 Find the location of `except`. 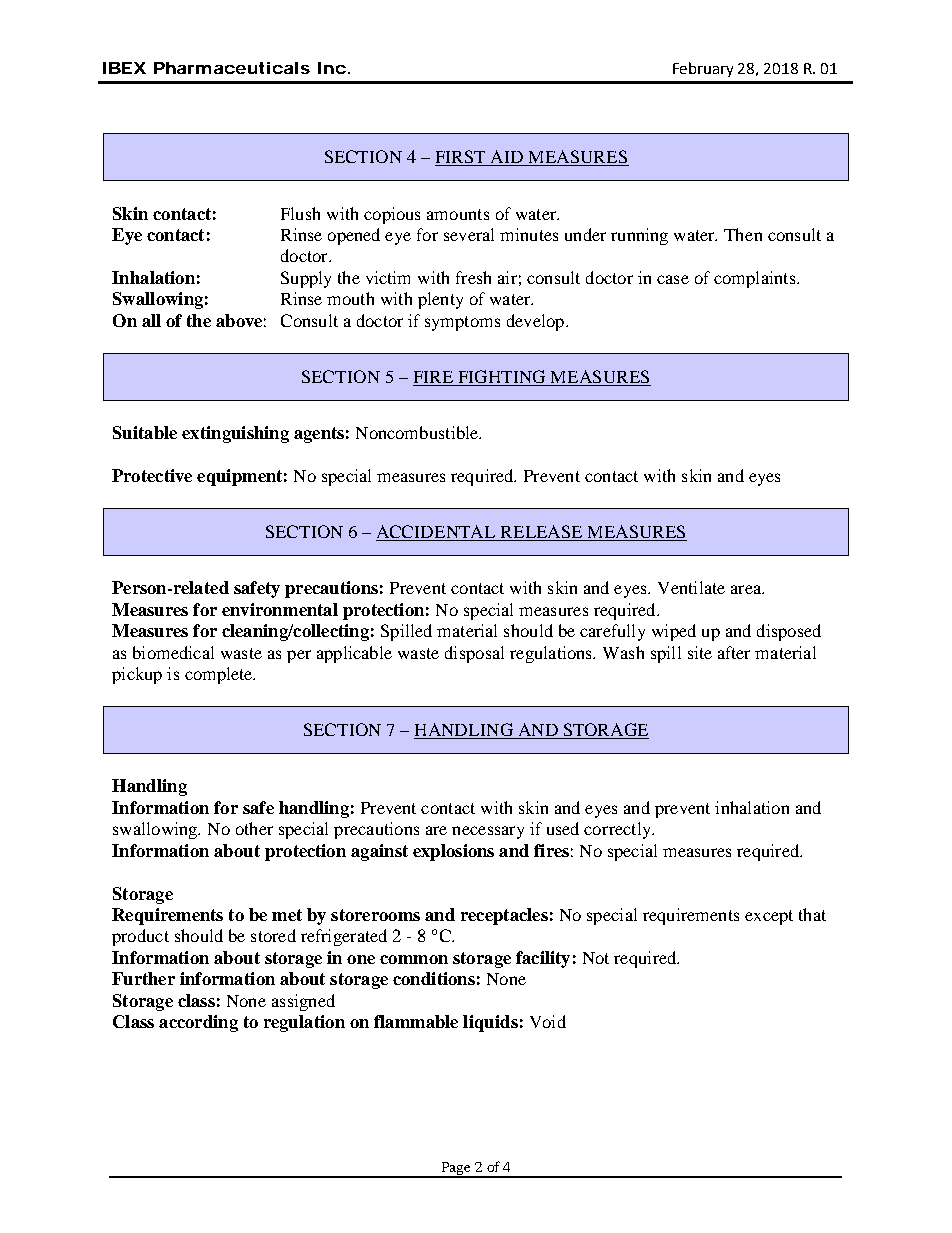

except is located at coordinates (769, 917).
